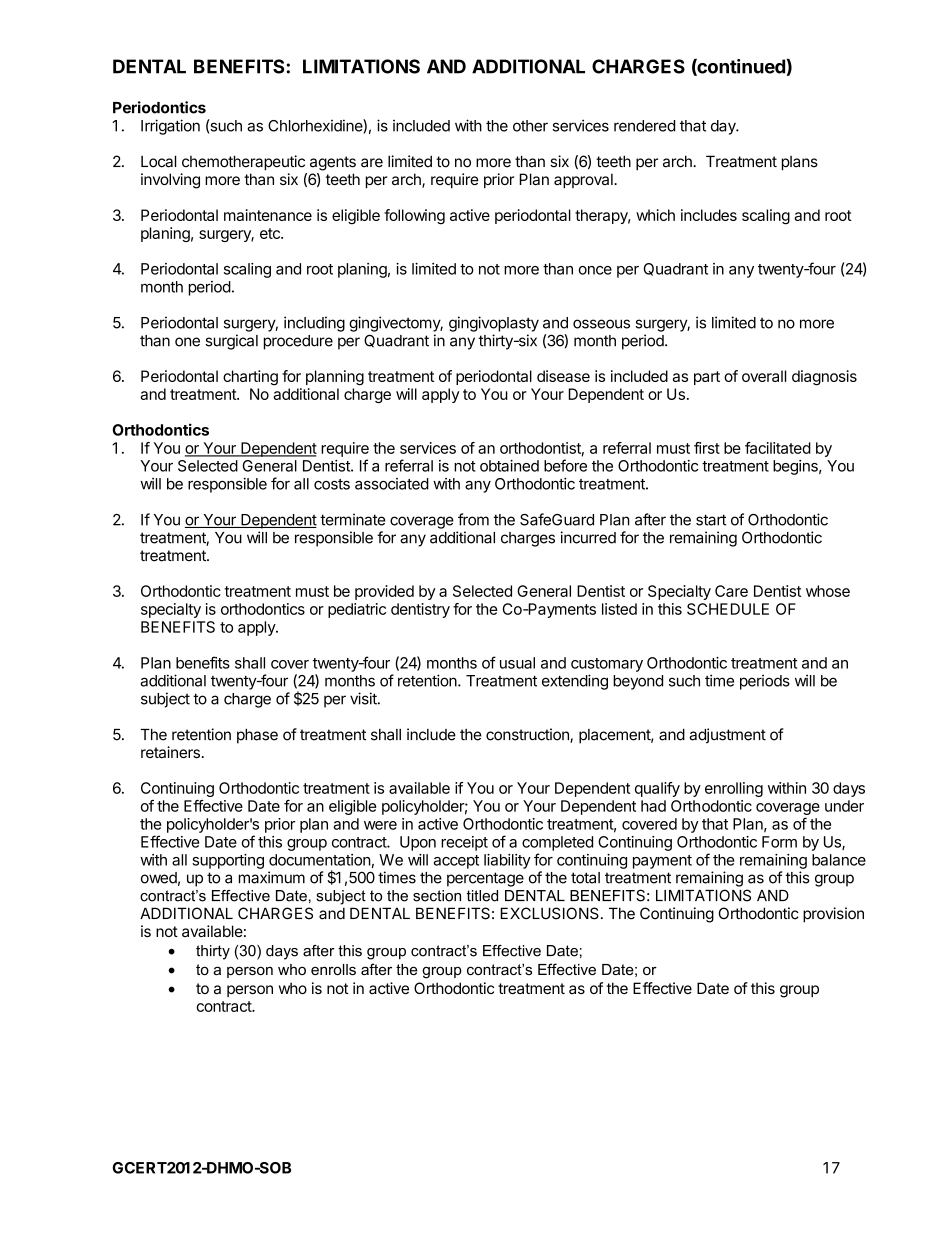  What do you see at coordinates (517, 663) in the document?
I see `usual` at bounding box center [517, 663].
